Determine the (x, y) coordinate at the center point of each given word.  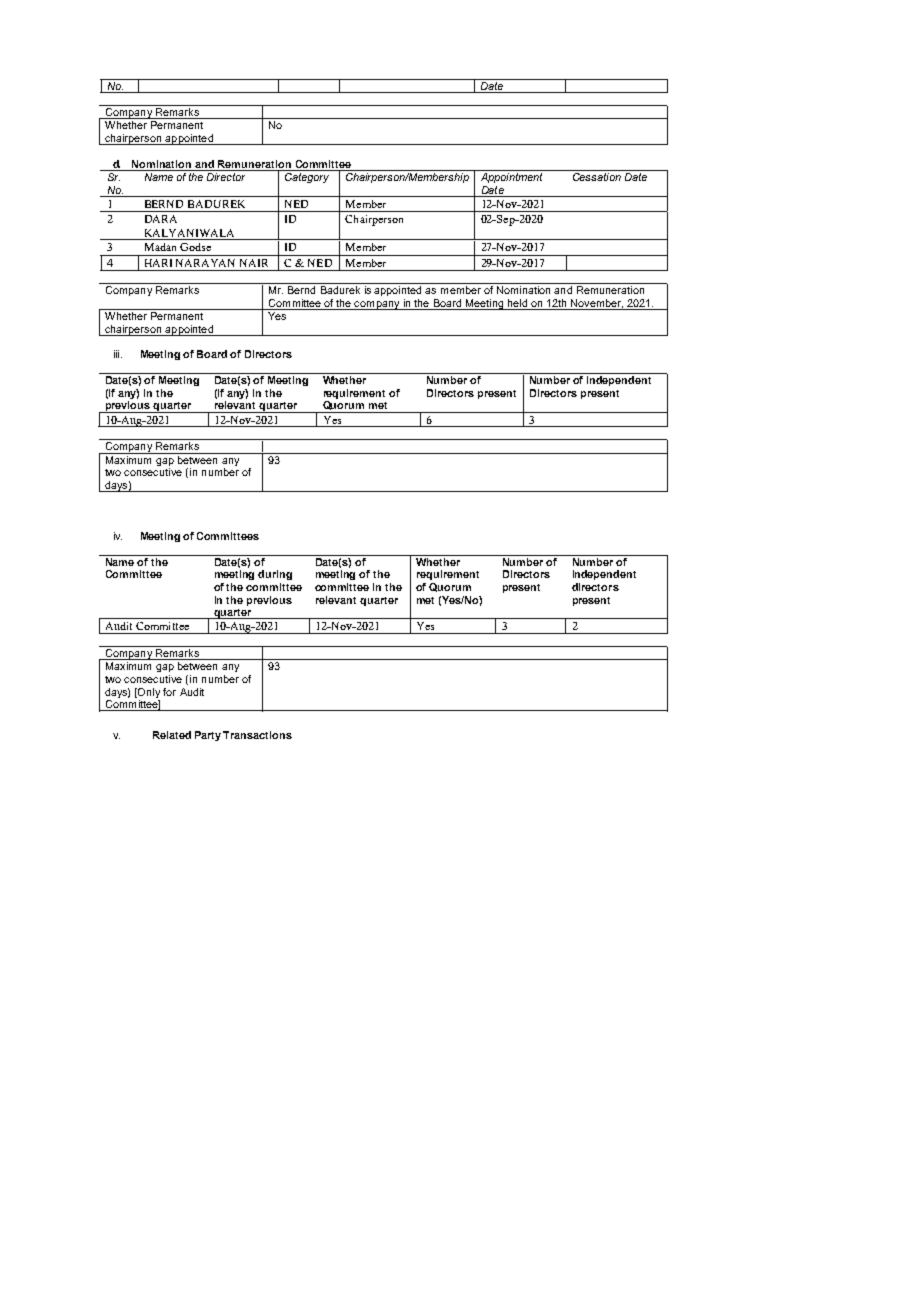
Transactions (257, 735)
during (275, 575)
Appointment (511, 176)
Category (307, 176)
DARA (161, 219)
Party (208, 736)
